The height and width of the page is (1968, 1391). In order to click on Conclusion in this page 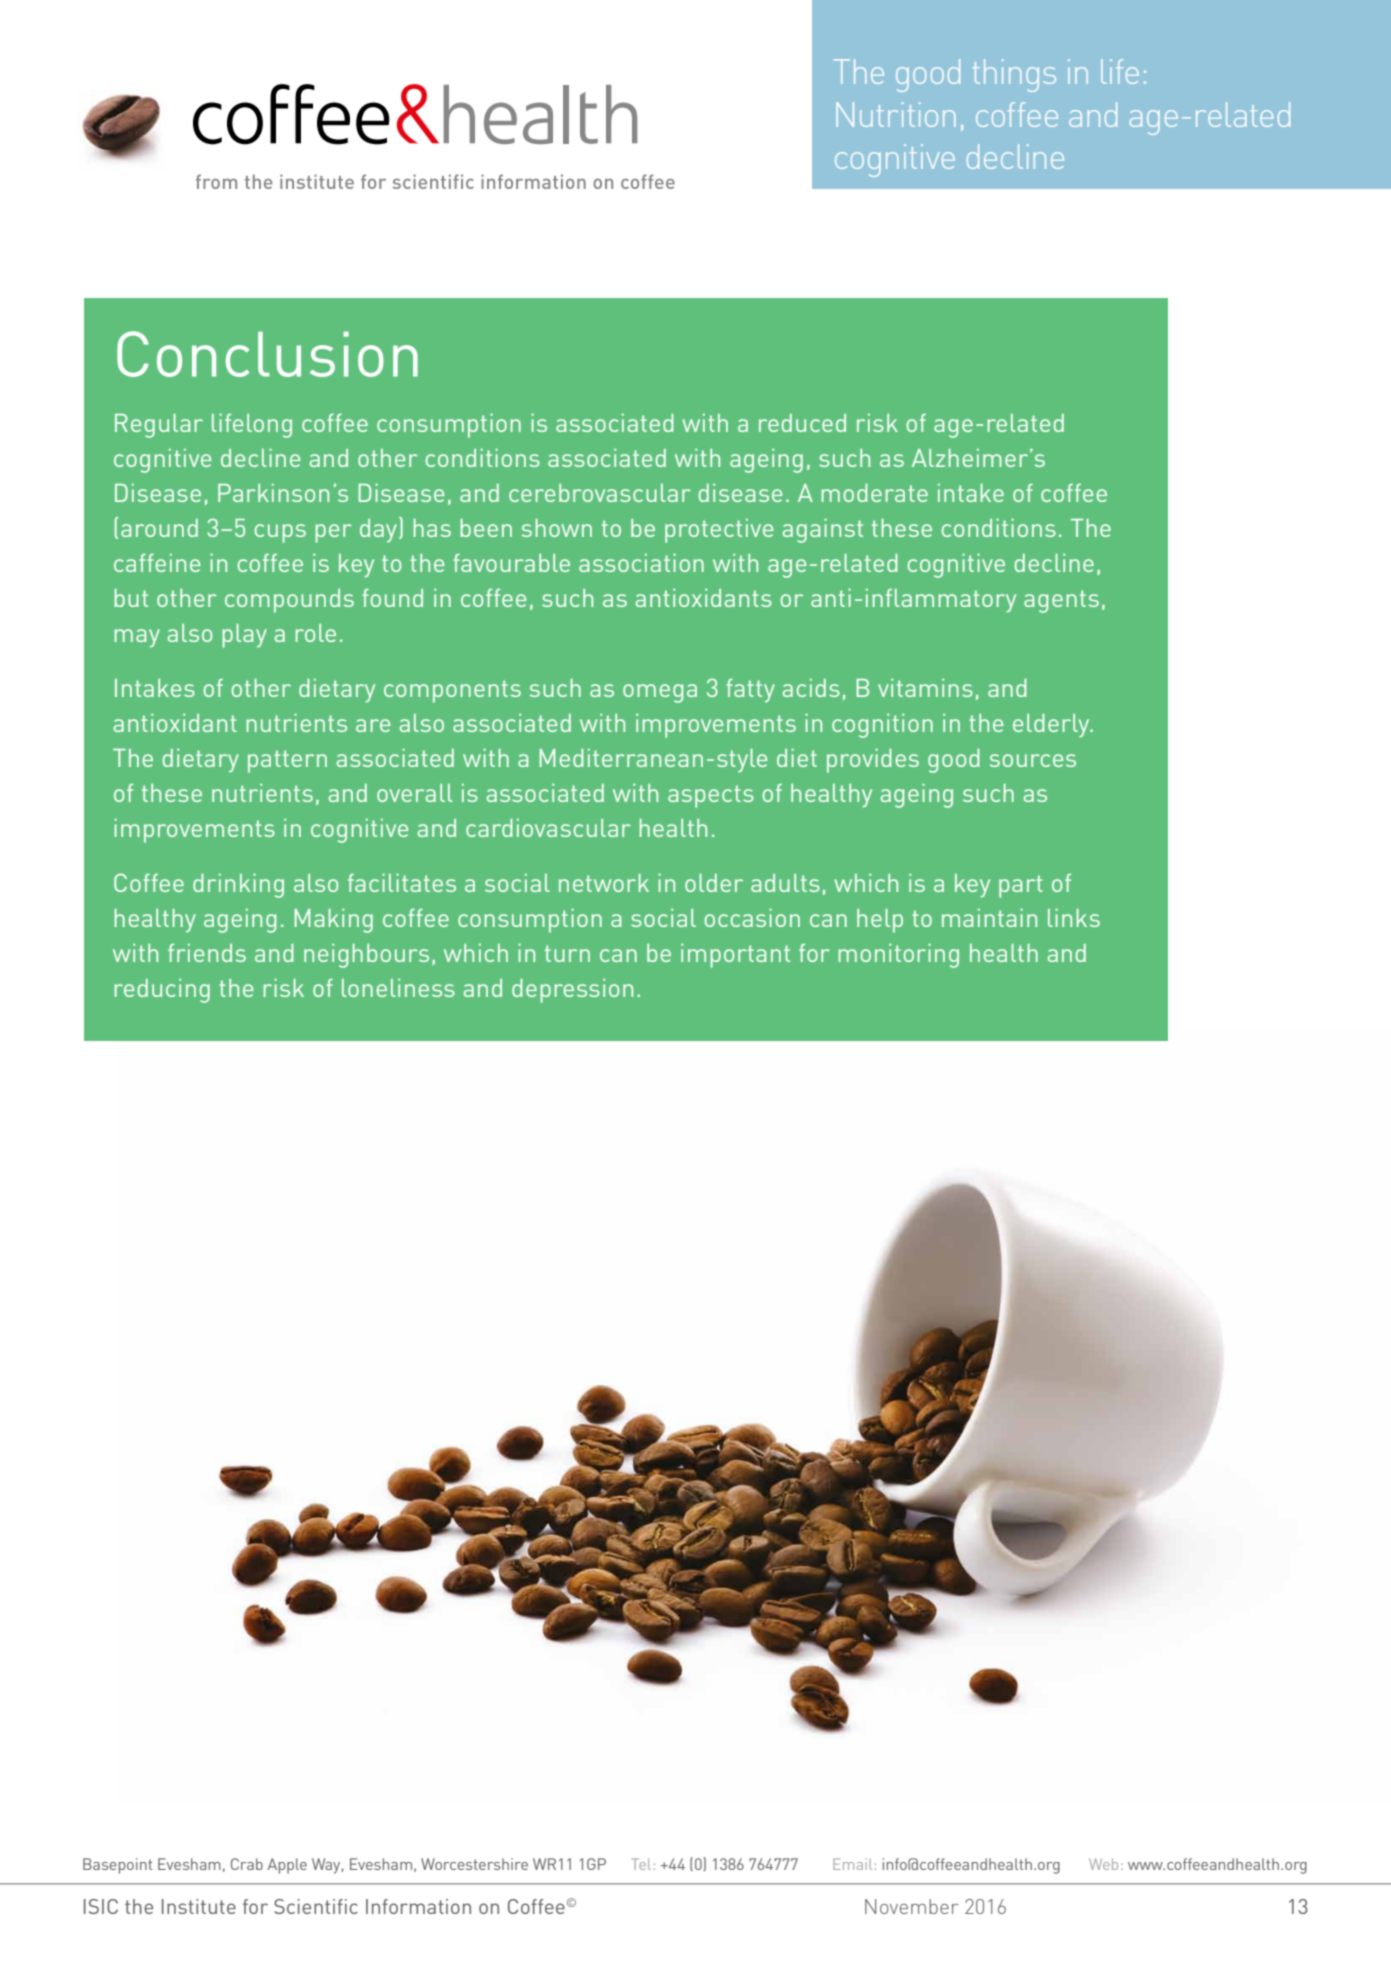, I will do `click(267, 354)`.
